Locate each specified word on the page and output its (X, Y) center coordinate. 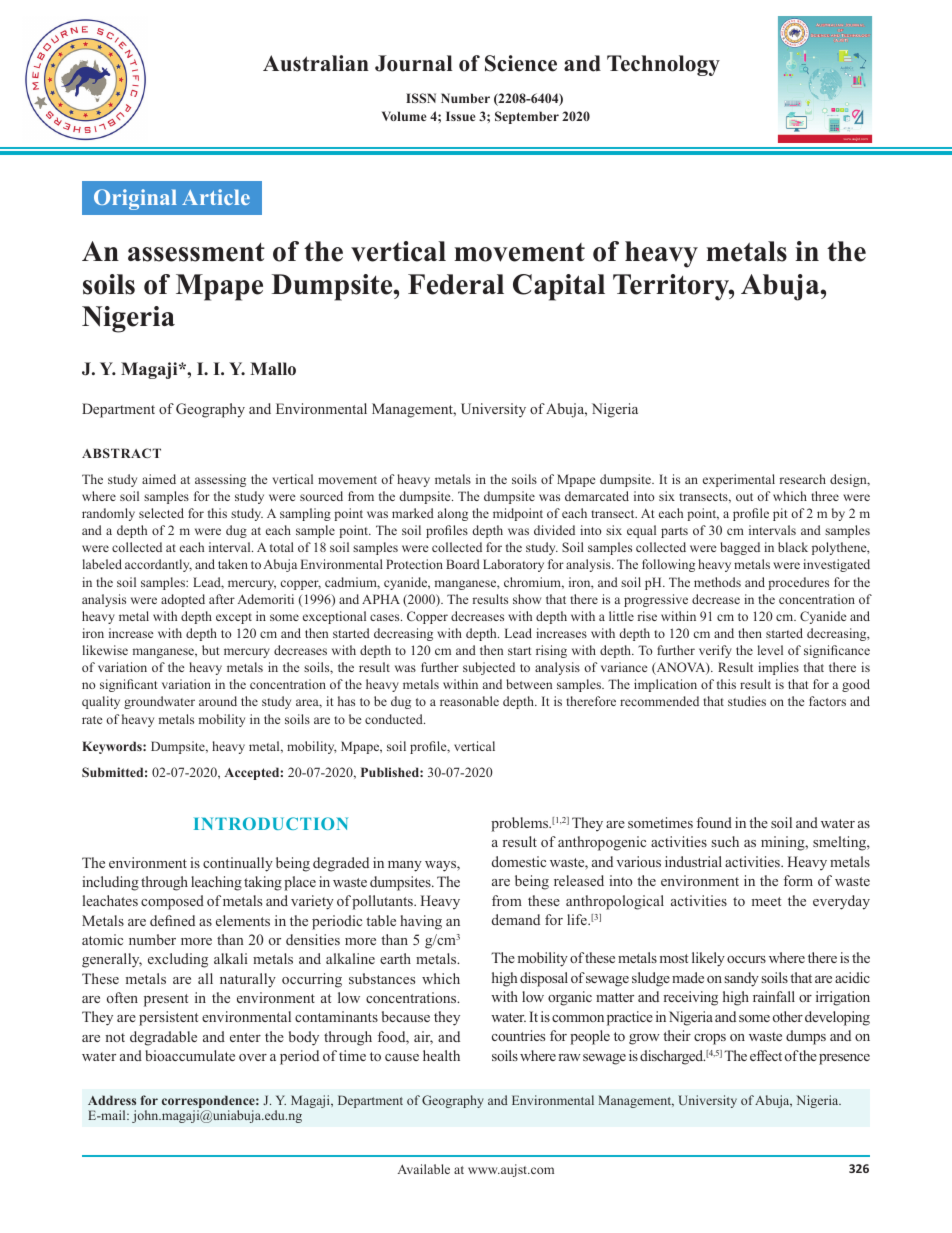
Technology (663, 65)
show (527, 599)
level (770, 650)
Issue (460, 116)
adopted (183, 600)
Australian (316, 63)
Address (112, 1100)
